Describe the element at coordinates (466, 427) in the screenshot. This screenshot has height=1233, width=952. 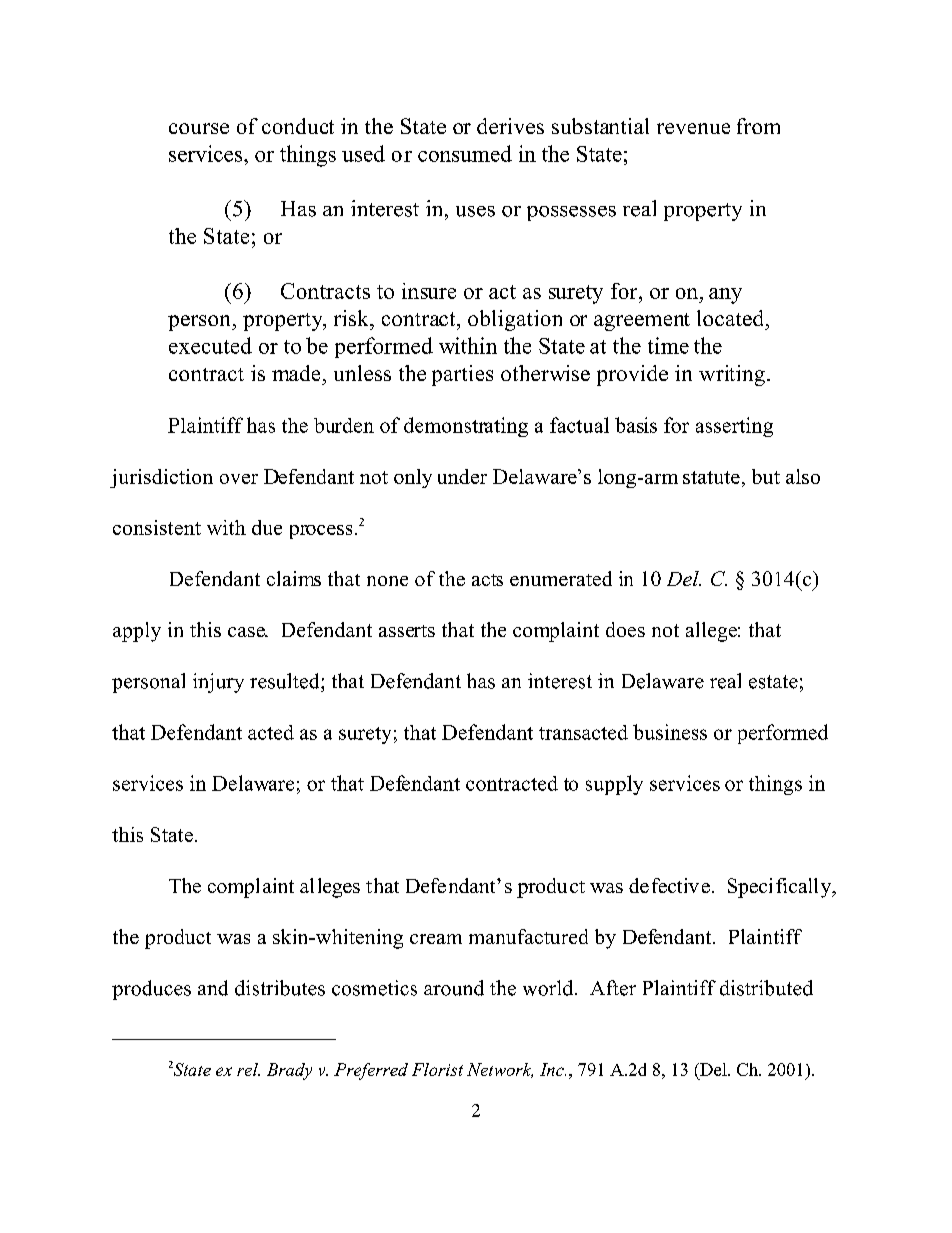
I see `demonstrating` at that location.
